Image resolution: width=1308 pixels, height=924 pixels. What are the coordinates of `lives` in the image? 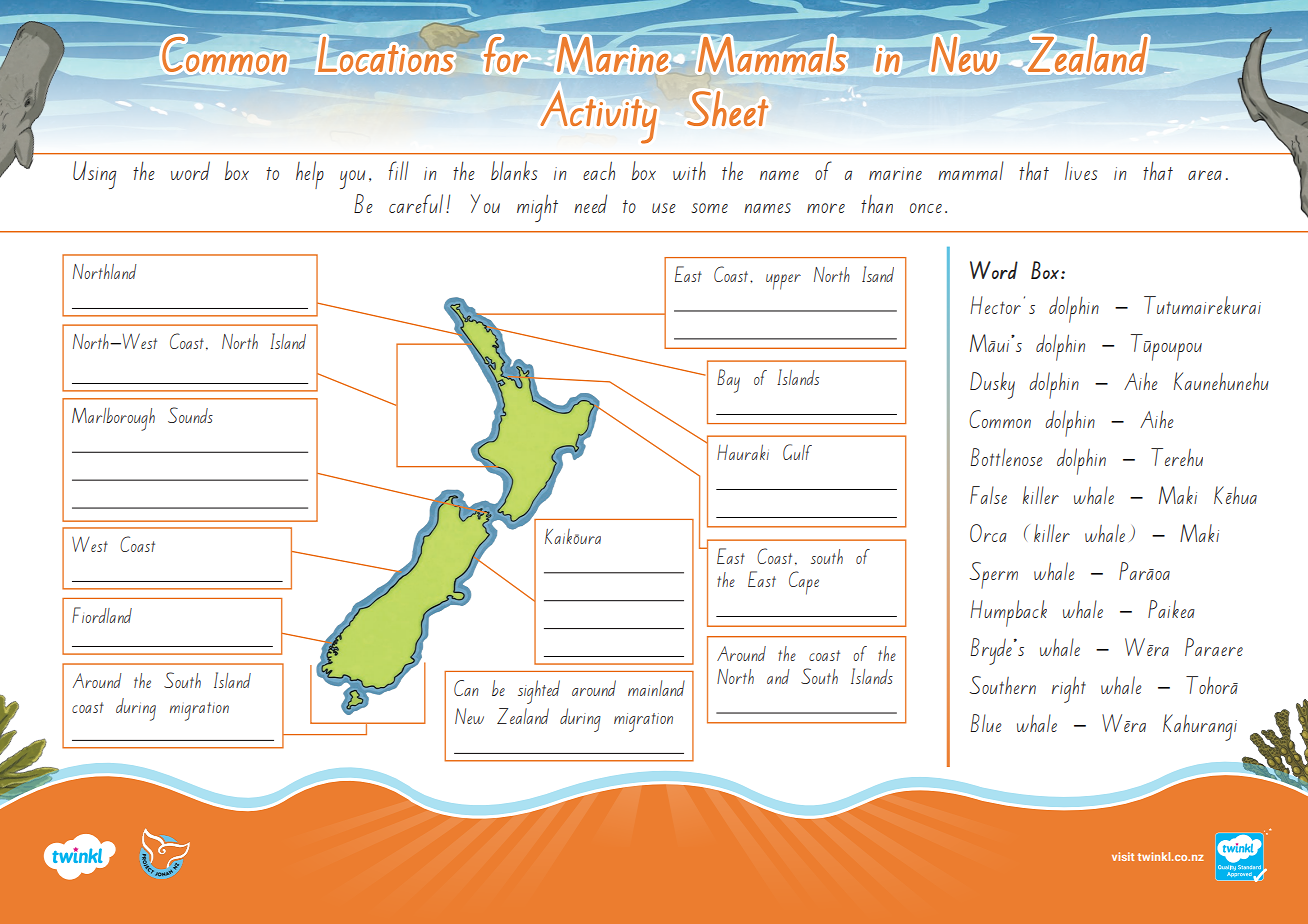 It's located at (1081, 170).
